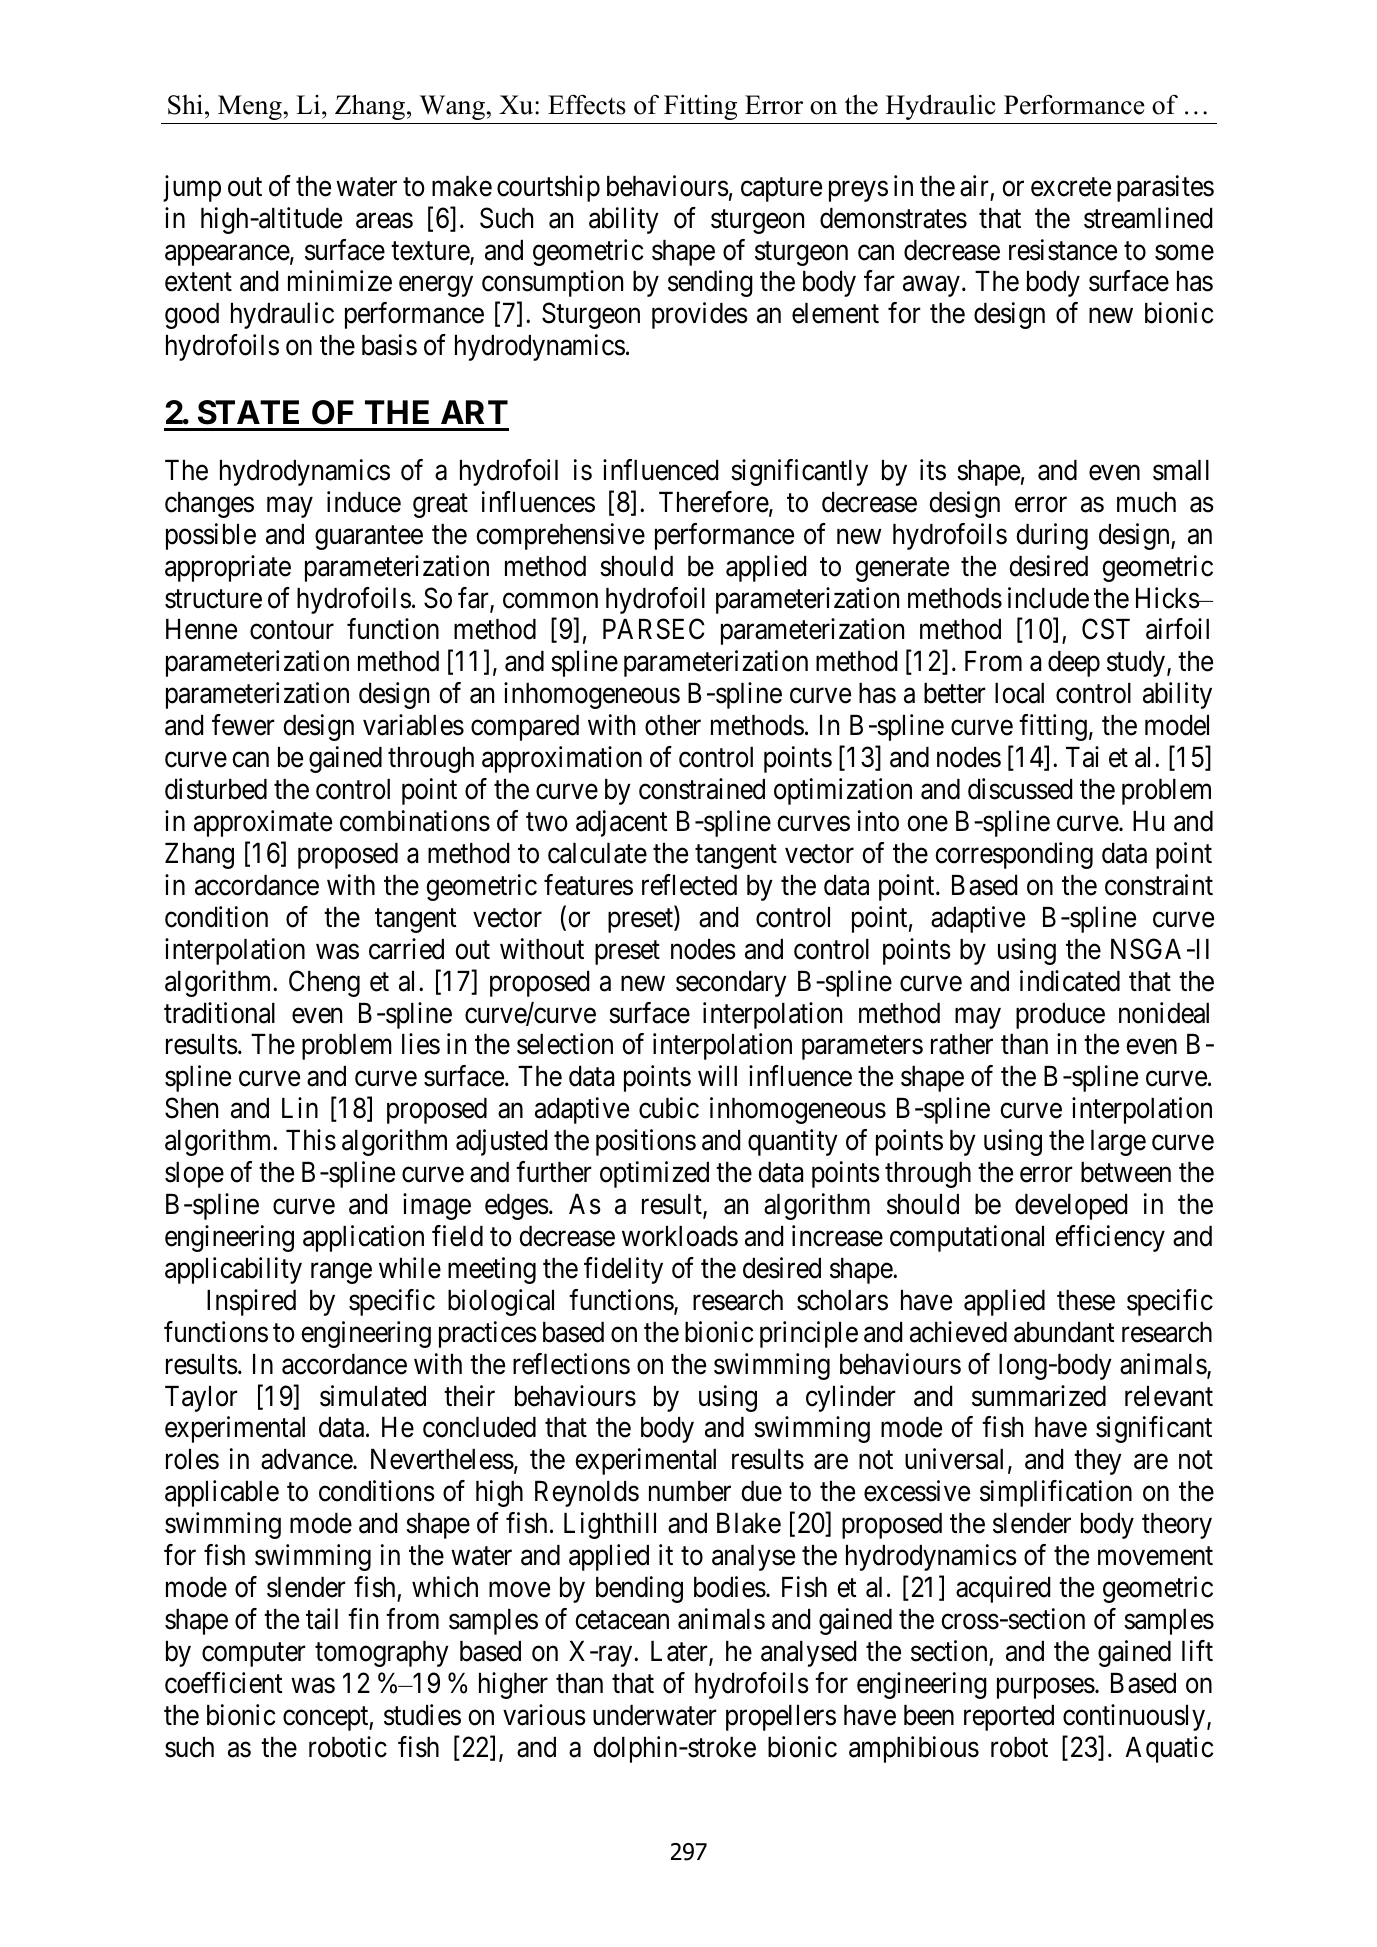 Image resolution: width=1377 pixels, height=1947 pixels. I want to click on during, so click(1052, 536).
